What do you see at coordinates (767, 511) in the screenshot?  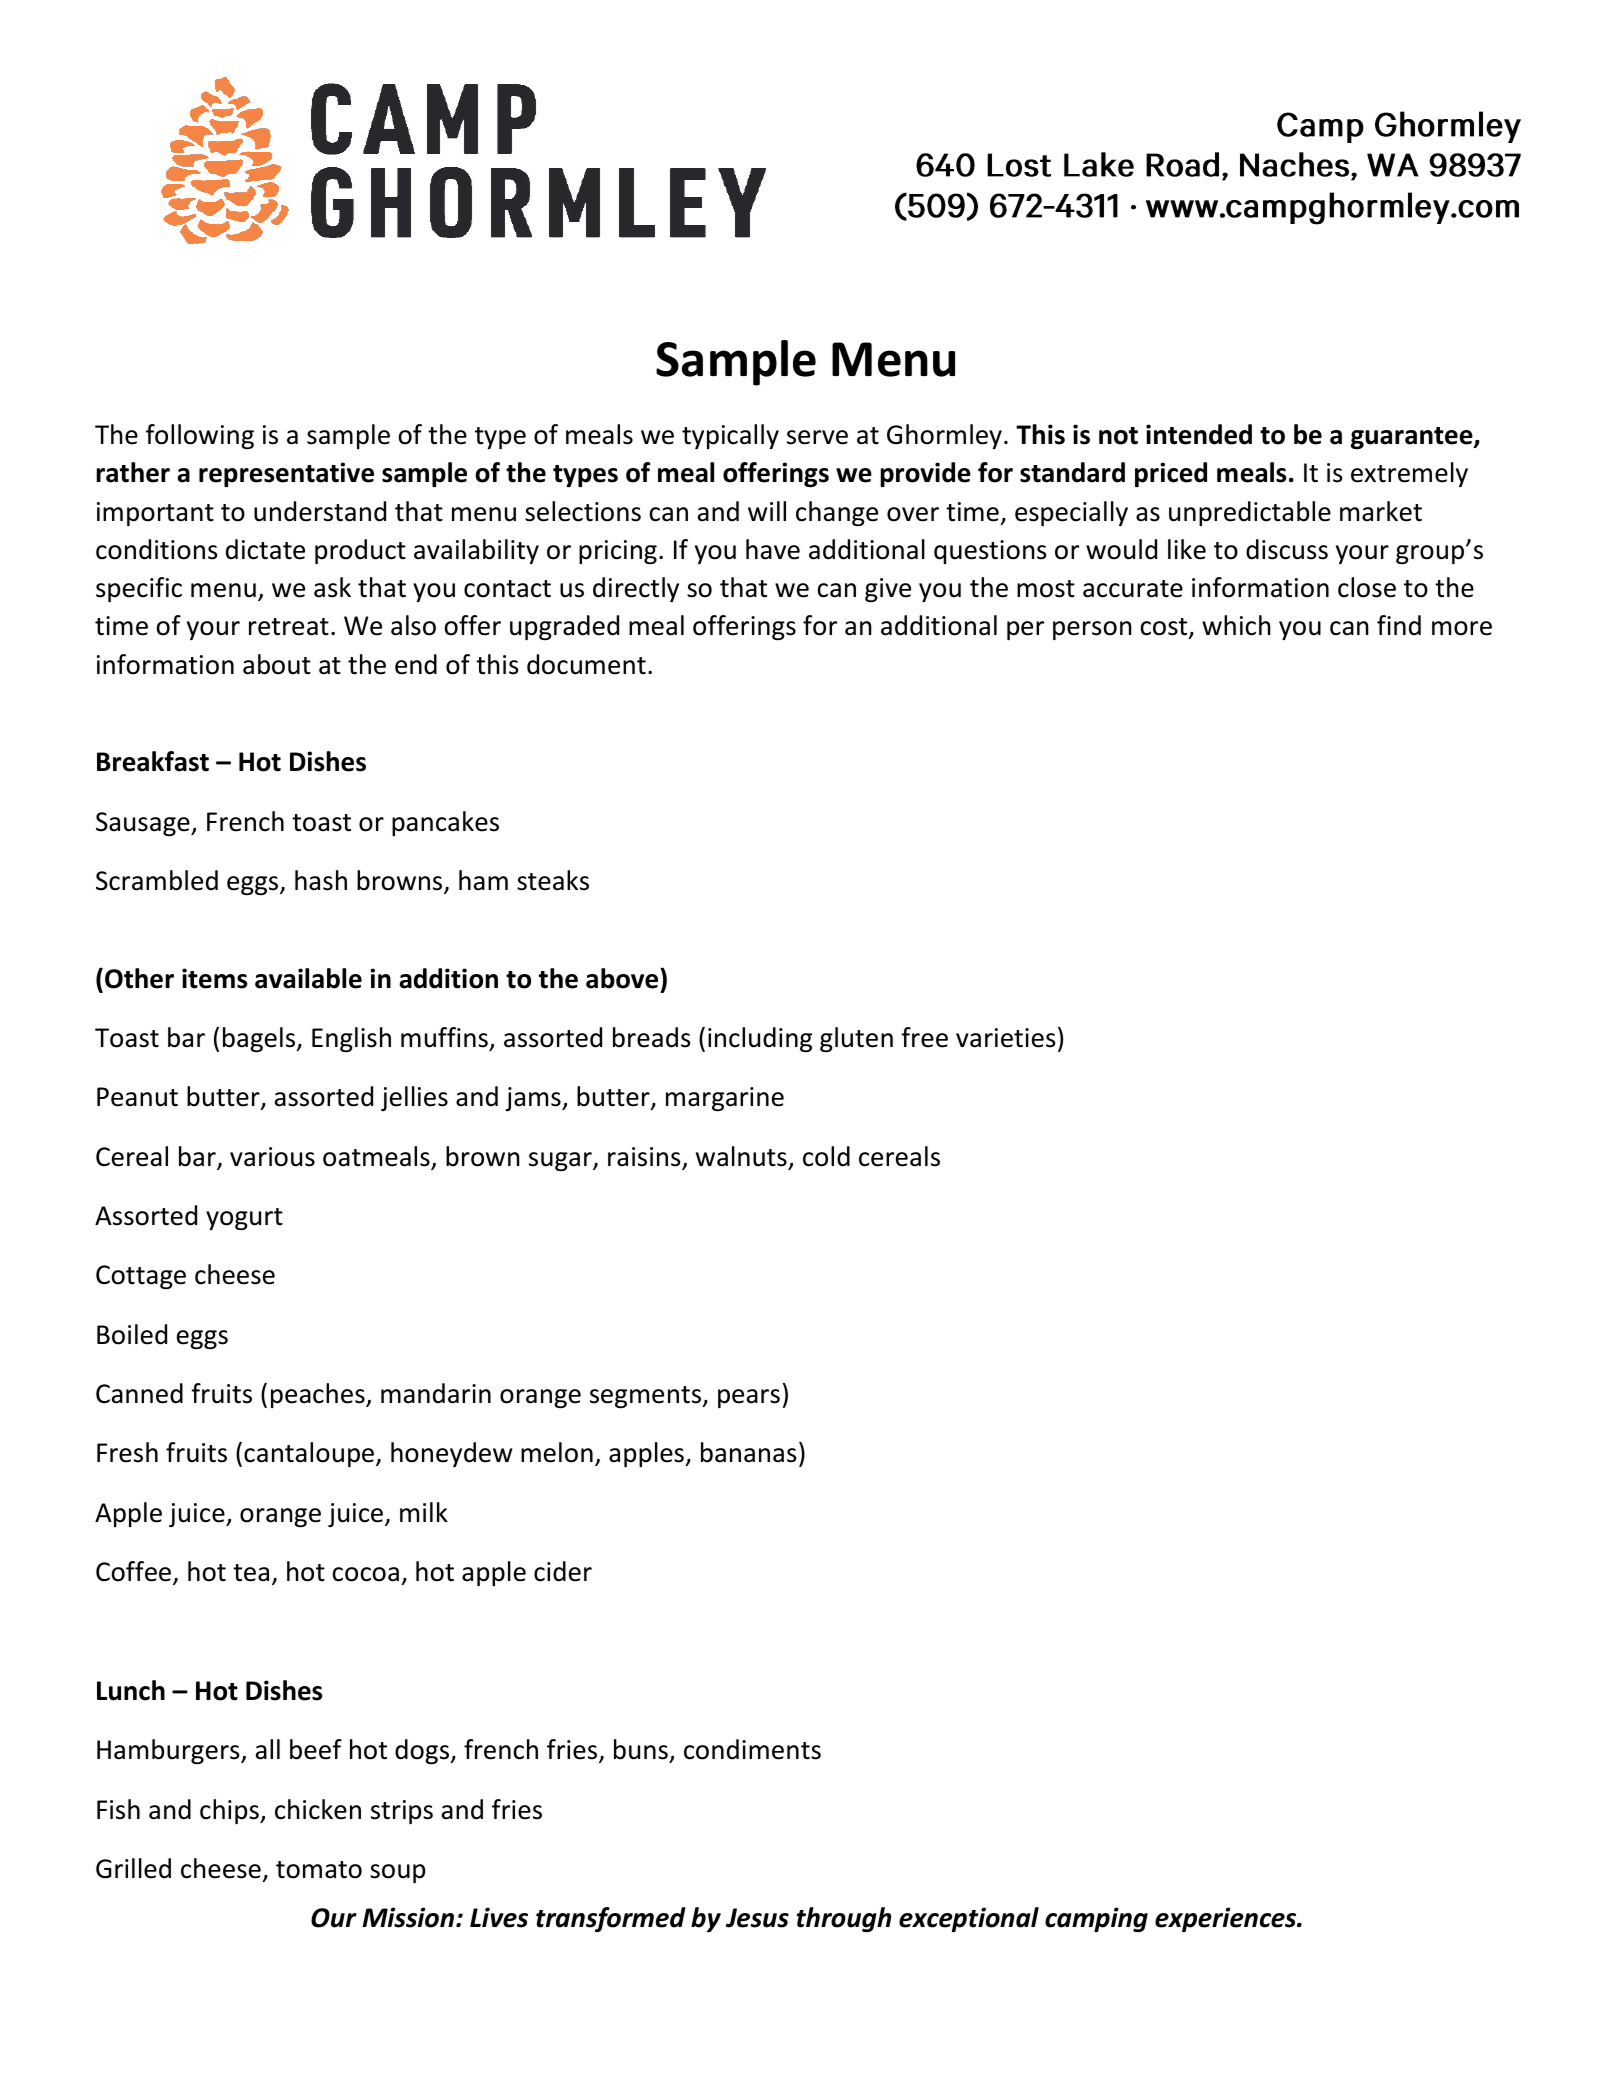 I see `will` at bounding box center [767, 511].
